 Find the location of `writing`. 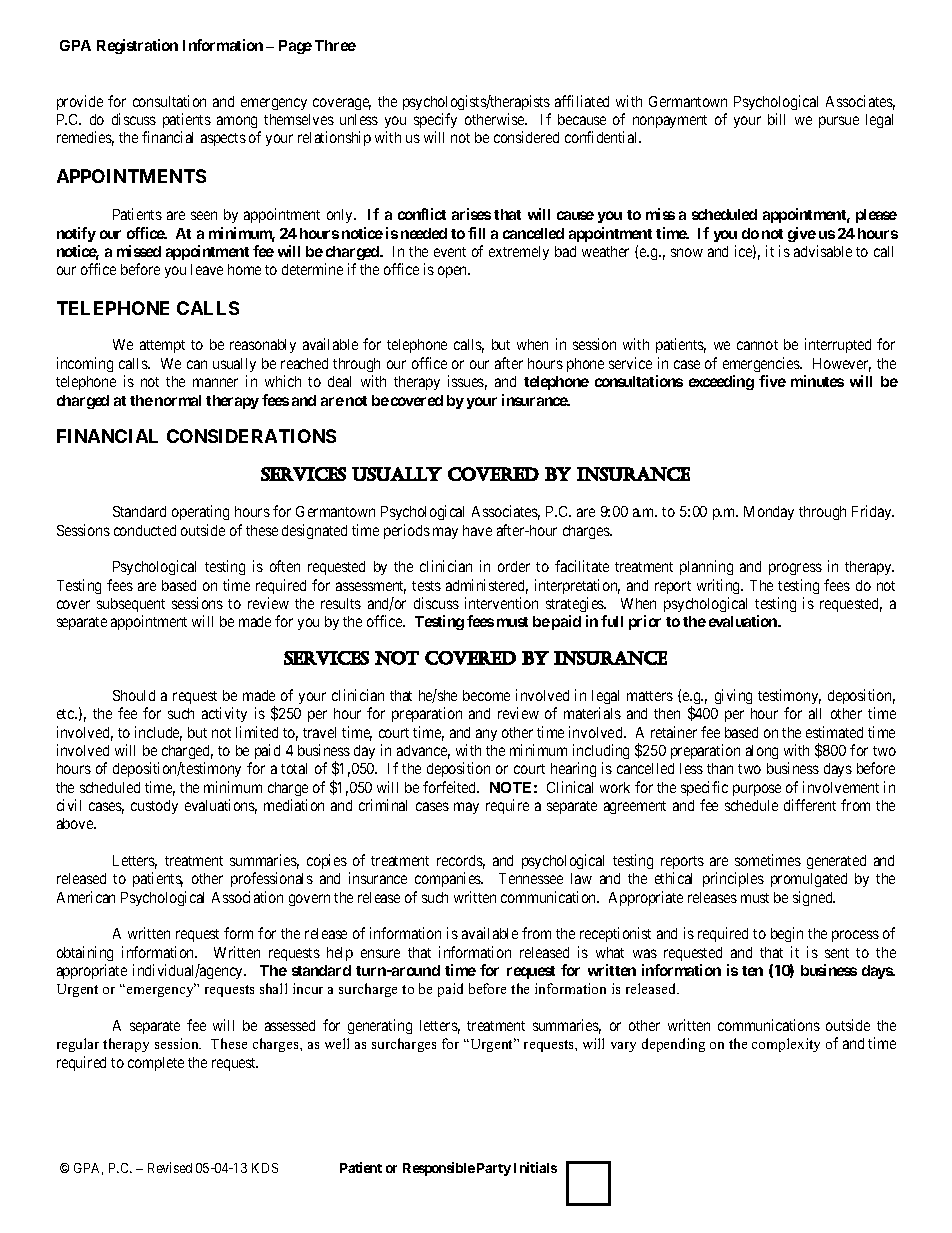

writing is located at coordinates (720, 586).
